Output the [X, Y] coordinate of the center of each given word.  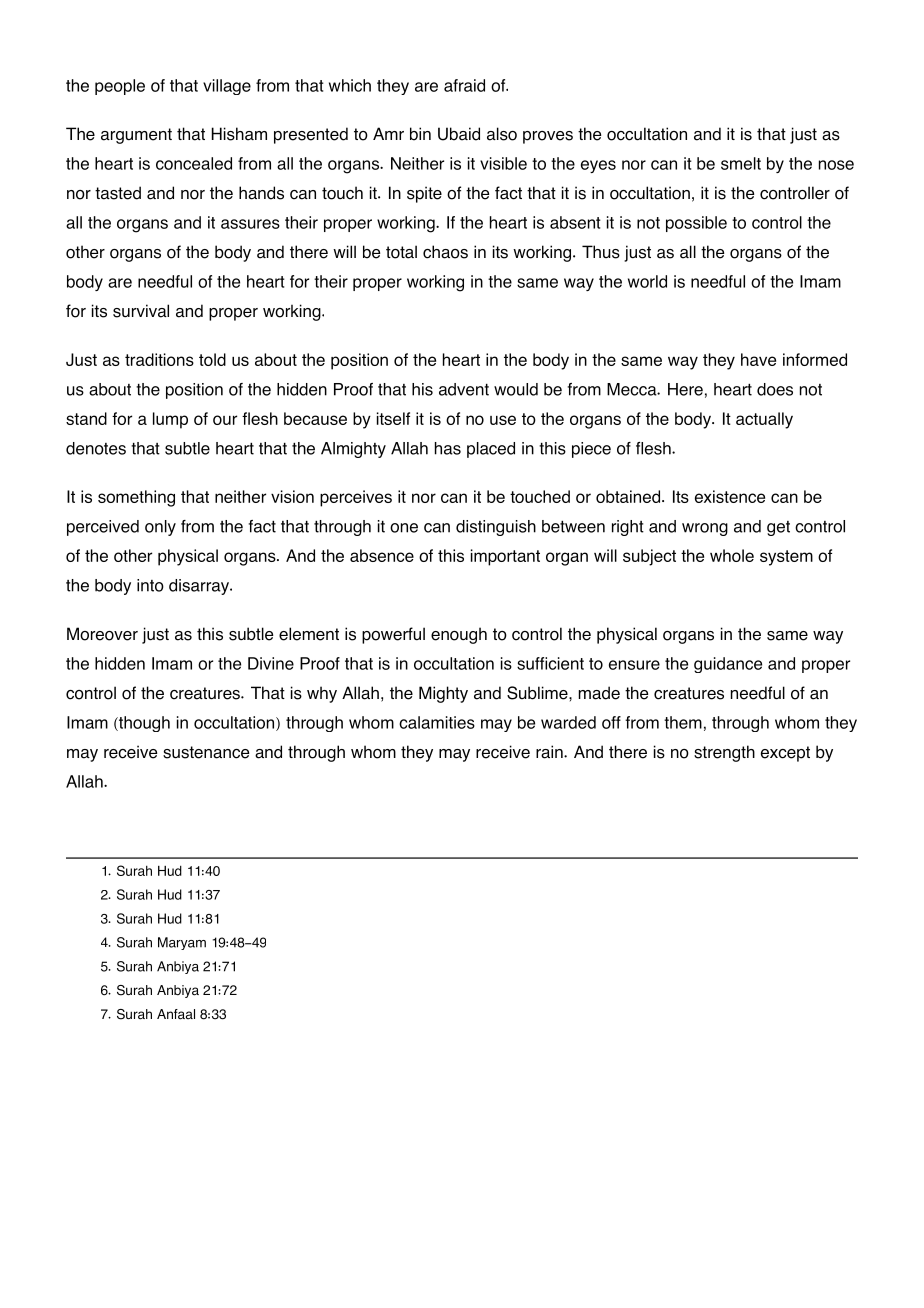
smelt [741, 163]
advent [464, 389]
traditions [159, 359]
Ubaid [459, 134]
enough [459, 635]
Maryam [182, 943]
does [775, 389]
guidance [728, 665]
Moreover [102, 634]
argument [136, 136]
